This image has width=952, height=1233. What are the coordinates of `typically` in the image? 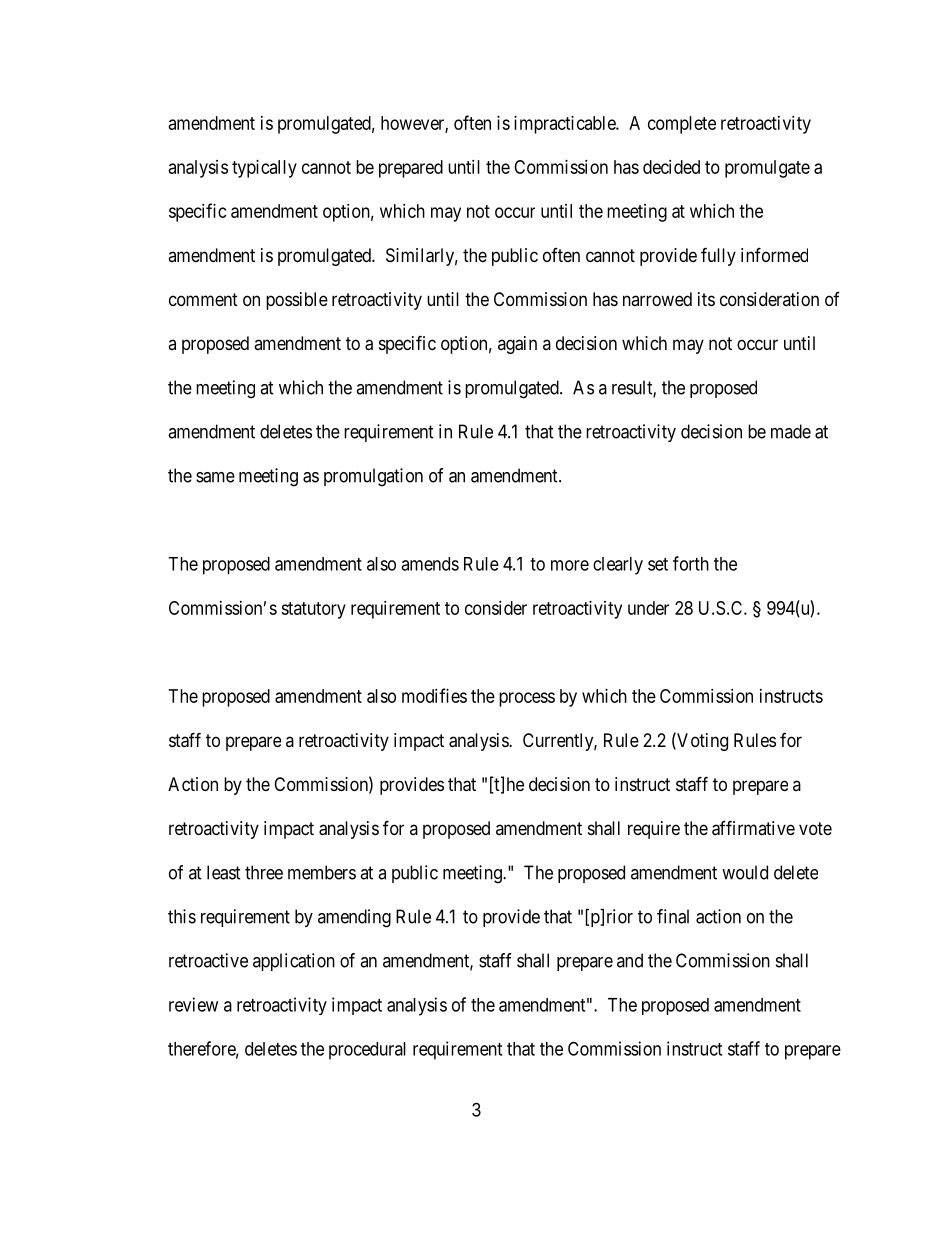 It's located at (264, 169).
